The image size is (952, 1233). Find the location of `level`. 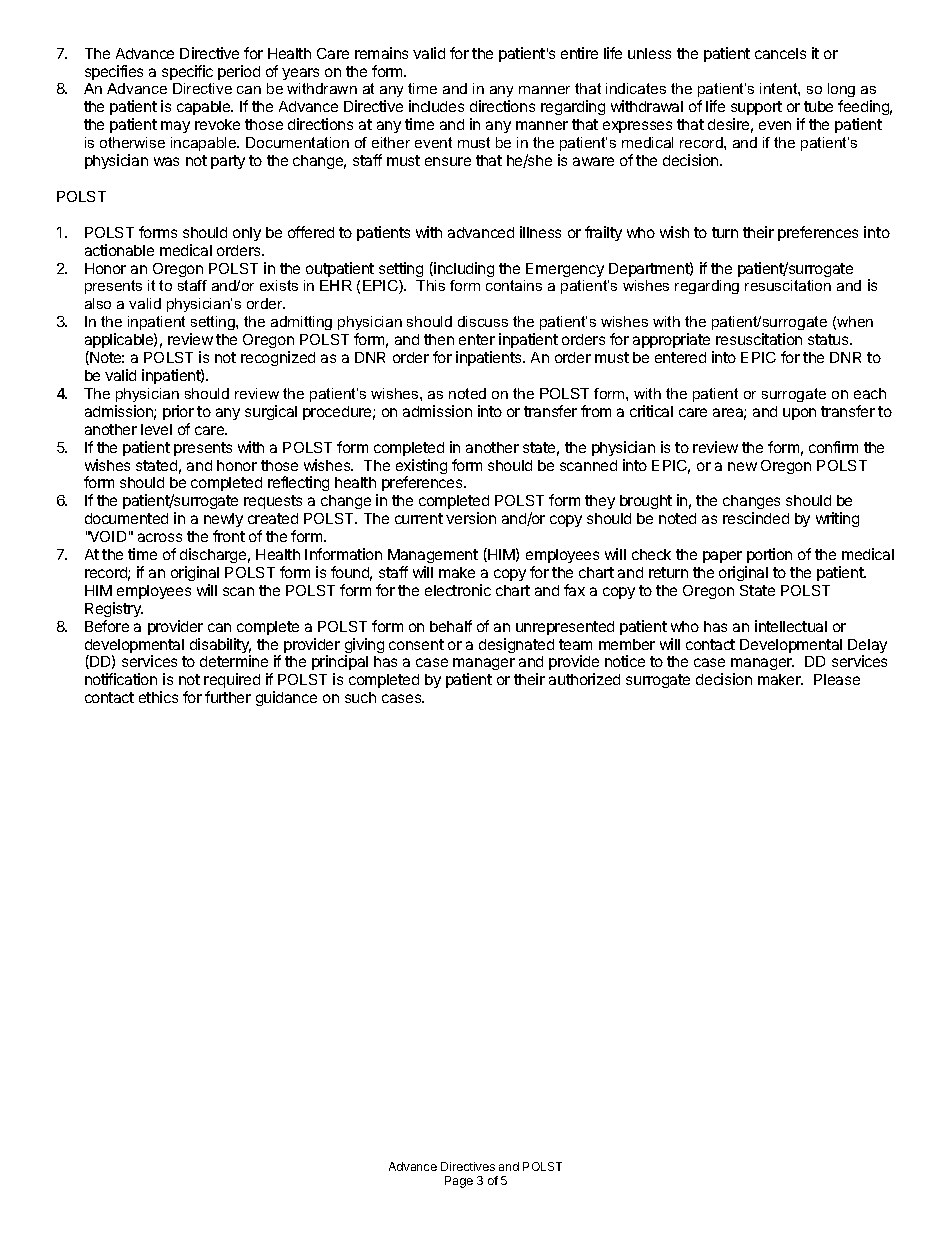

level is located at coordinates (156, 429).
